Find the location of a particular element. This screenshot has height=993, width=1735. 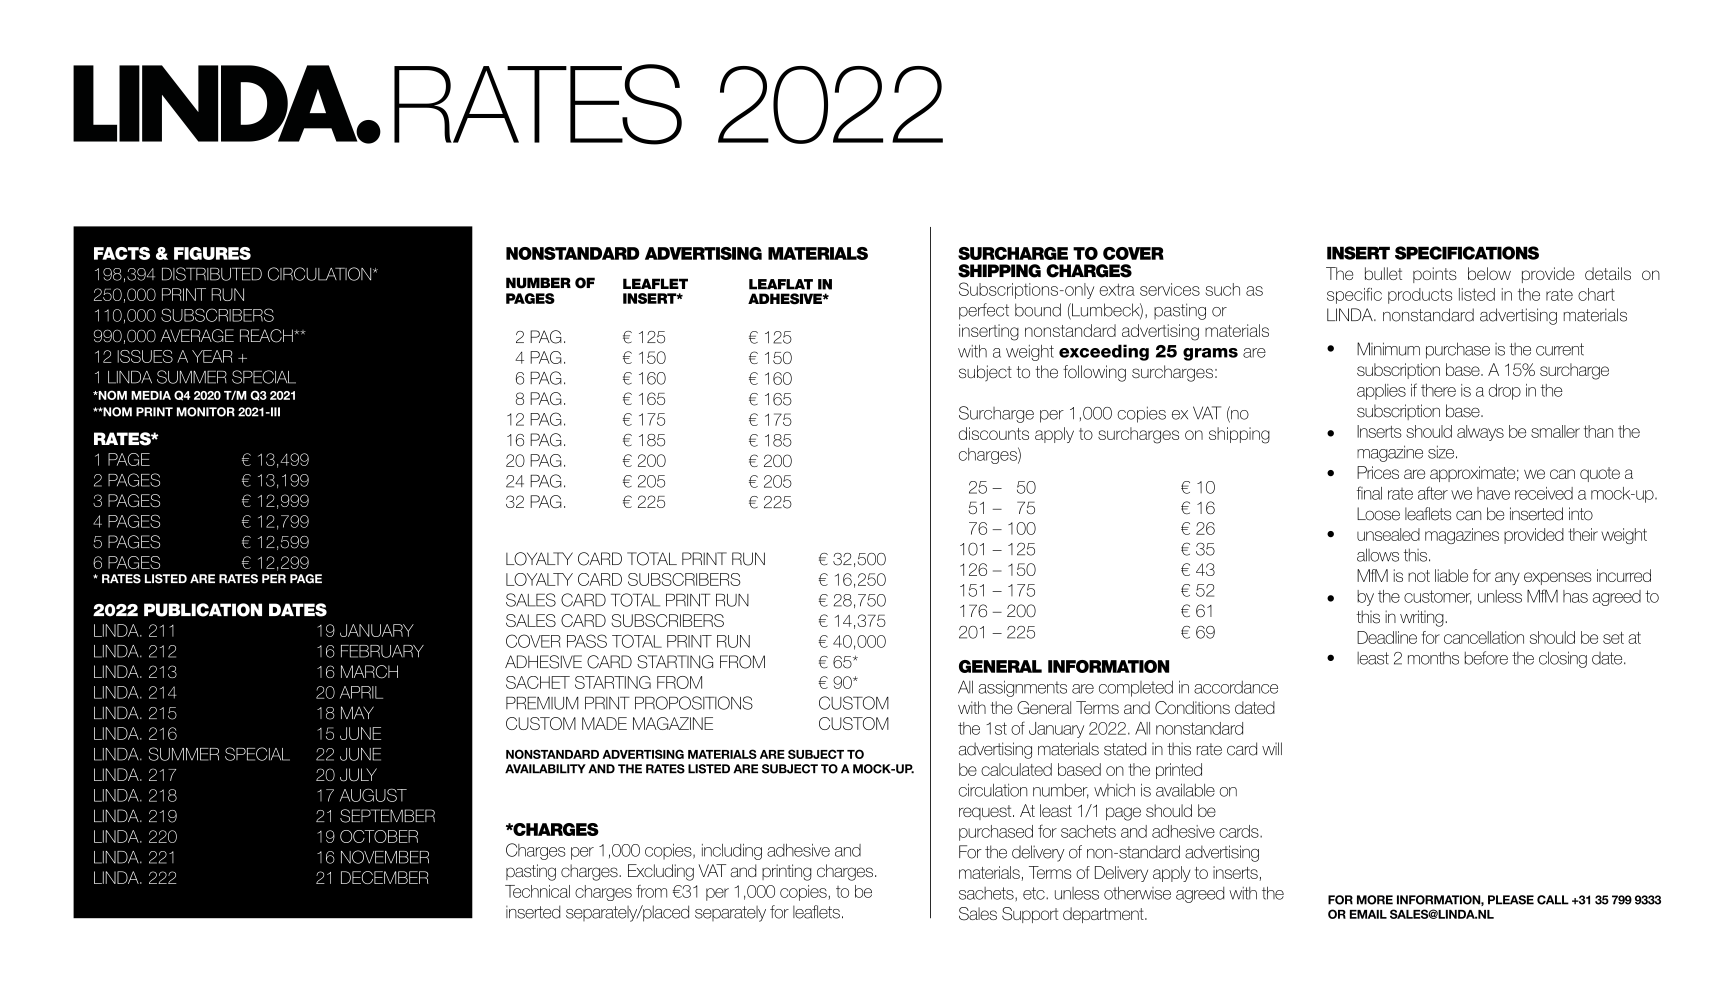

etc is located at coordinates (1035, 893).
